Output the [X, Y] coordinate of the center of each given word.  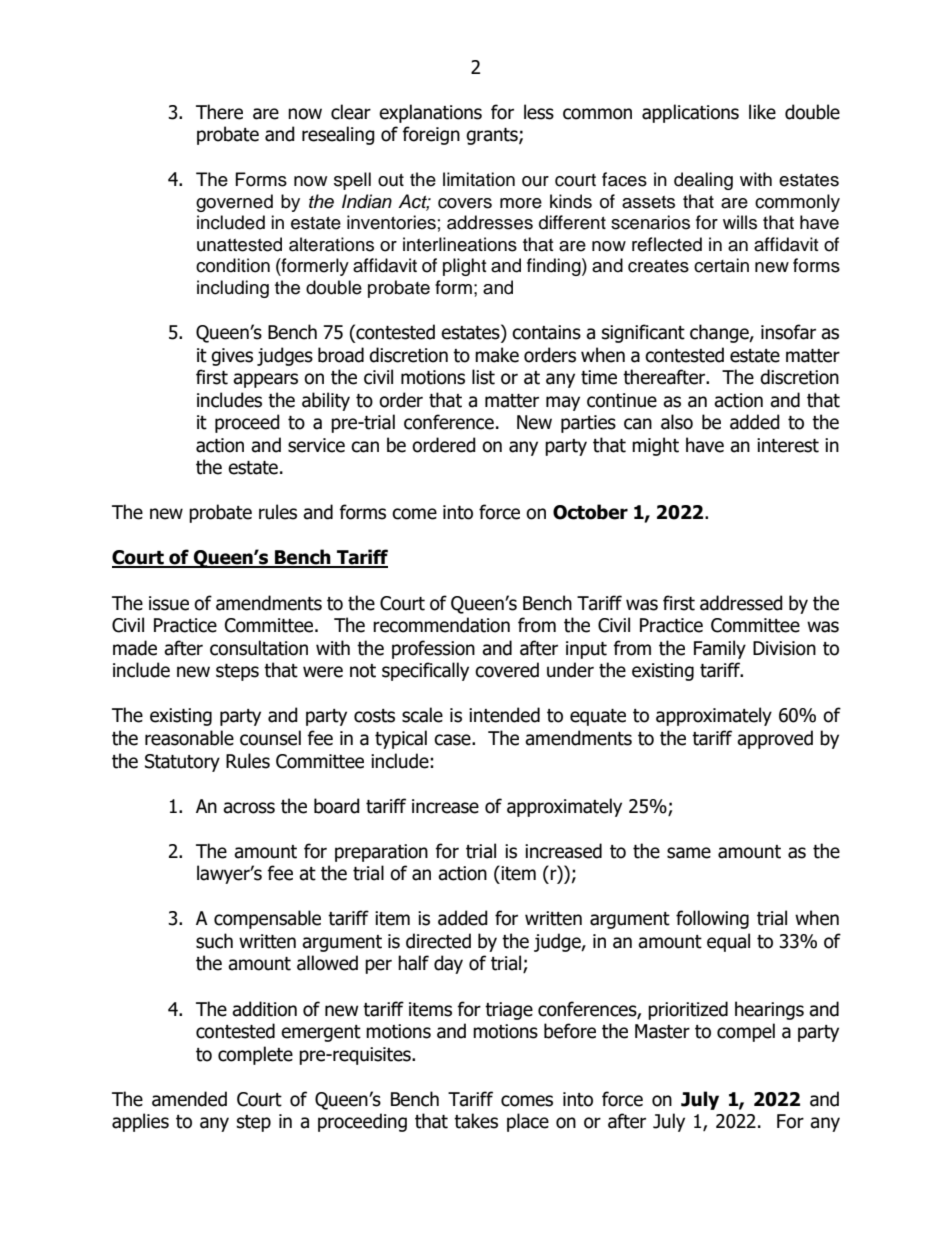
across [249, 808]
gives [232, 357]
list [483, 377]
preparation [381, 853]
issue [169, 603]
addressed [741, 603]
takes [476, 1121]
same [689, 853]
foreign [431, 135]
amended [189, 1099]
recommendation [441, 625]
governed [234, 203]
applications [690, 113]
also [677, 422]
